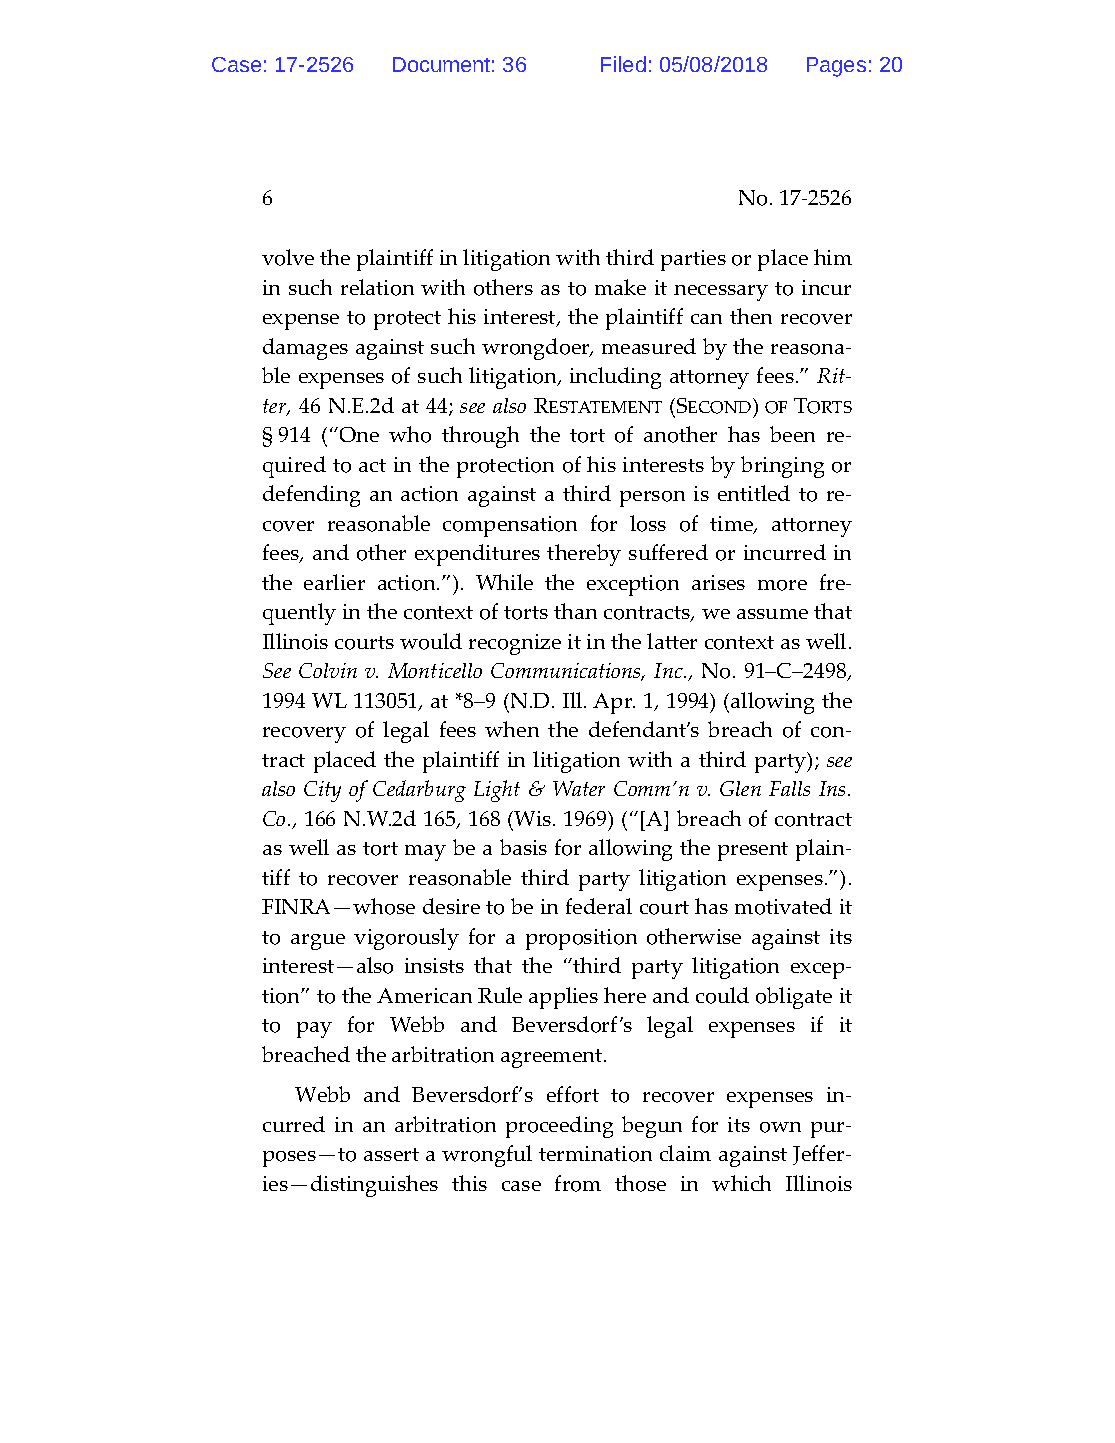 The width and height of the page is (1115, 1443). What do you see at coordinates (487, 1156) in the page?
I see `wrongful` at bounding box center [487, 1156].
